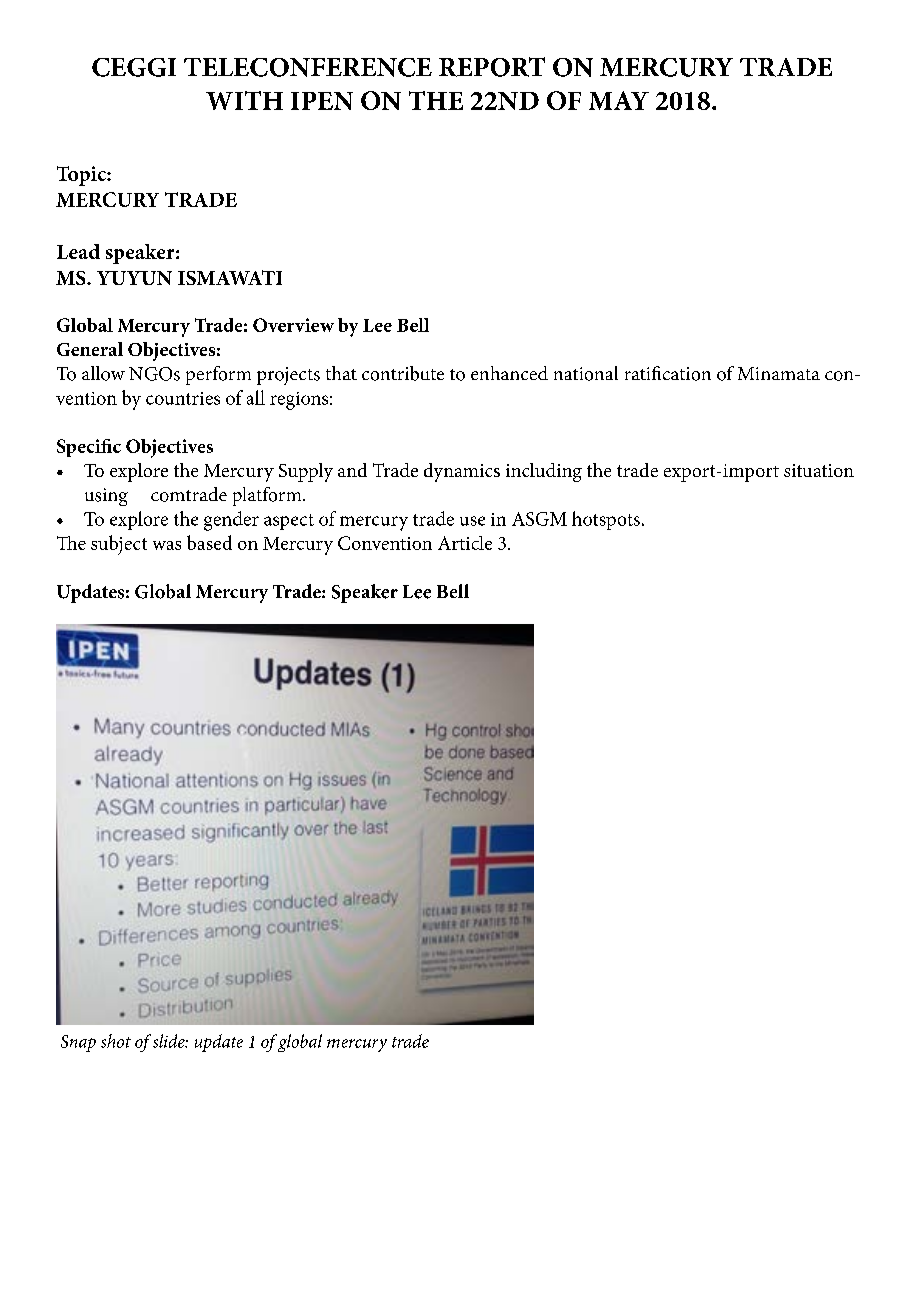  What do you see at coordinates (619, 100) in the image?
I see `MAY` at bounding box center [619, 100].
